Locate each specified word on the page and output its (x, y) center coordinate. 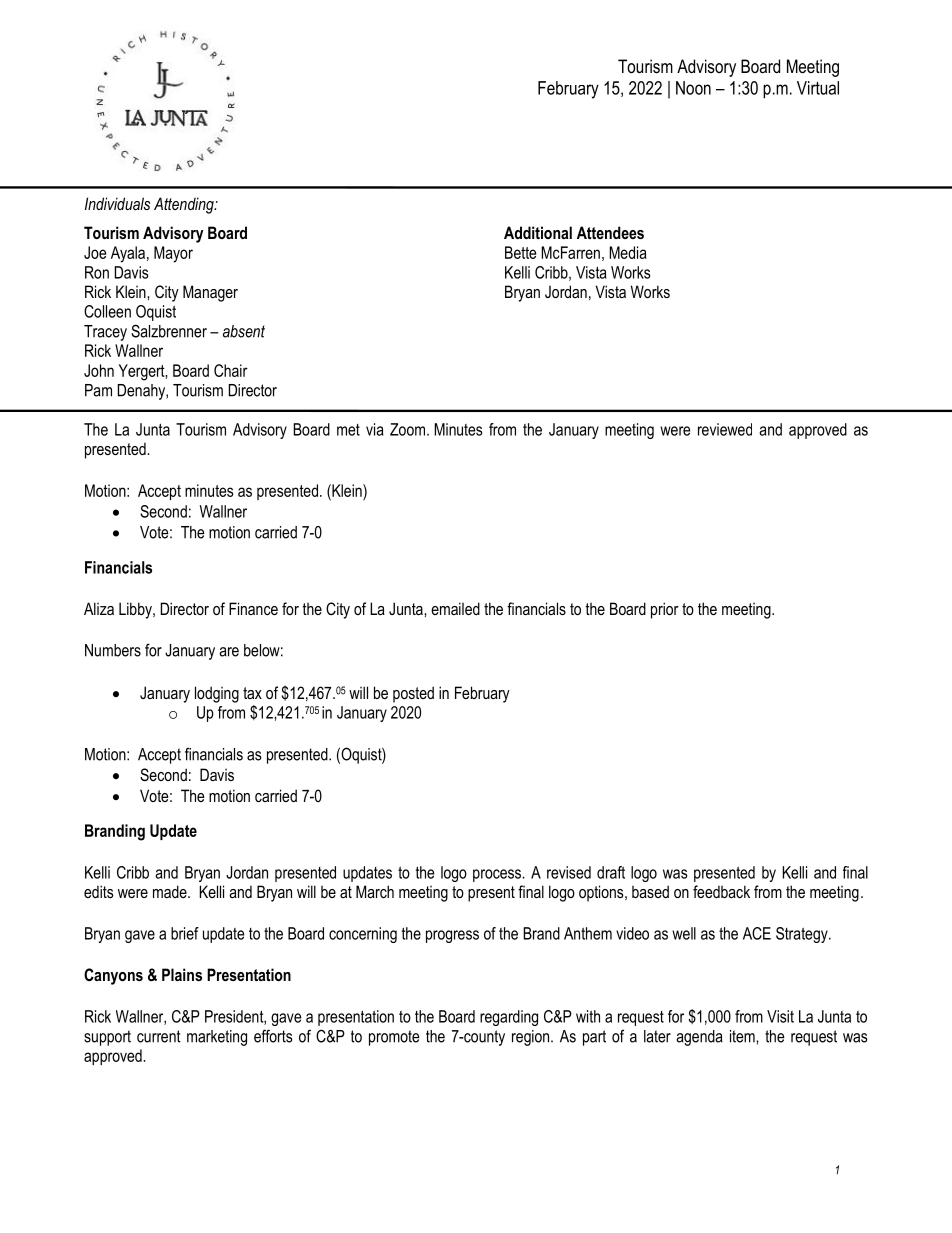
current (159, 1036)
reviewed (725, 429)
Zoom (409, 429)
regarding (509, 1018)
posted (413, 694)
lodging (217, 694)
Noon (693, 88)
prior (665, 610)
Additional (538, 232)
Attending (185, 205)
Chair (231, 370)
